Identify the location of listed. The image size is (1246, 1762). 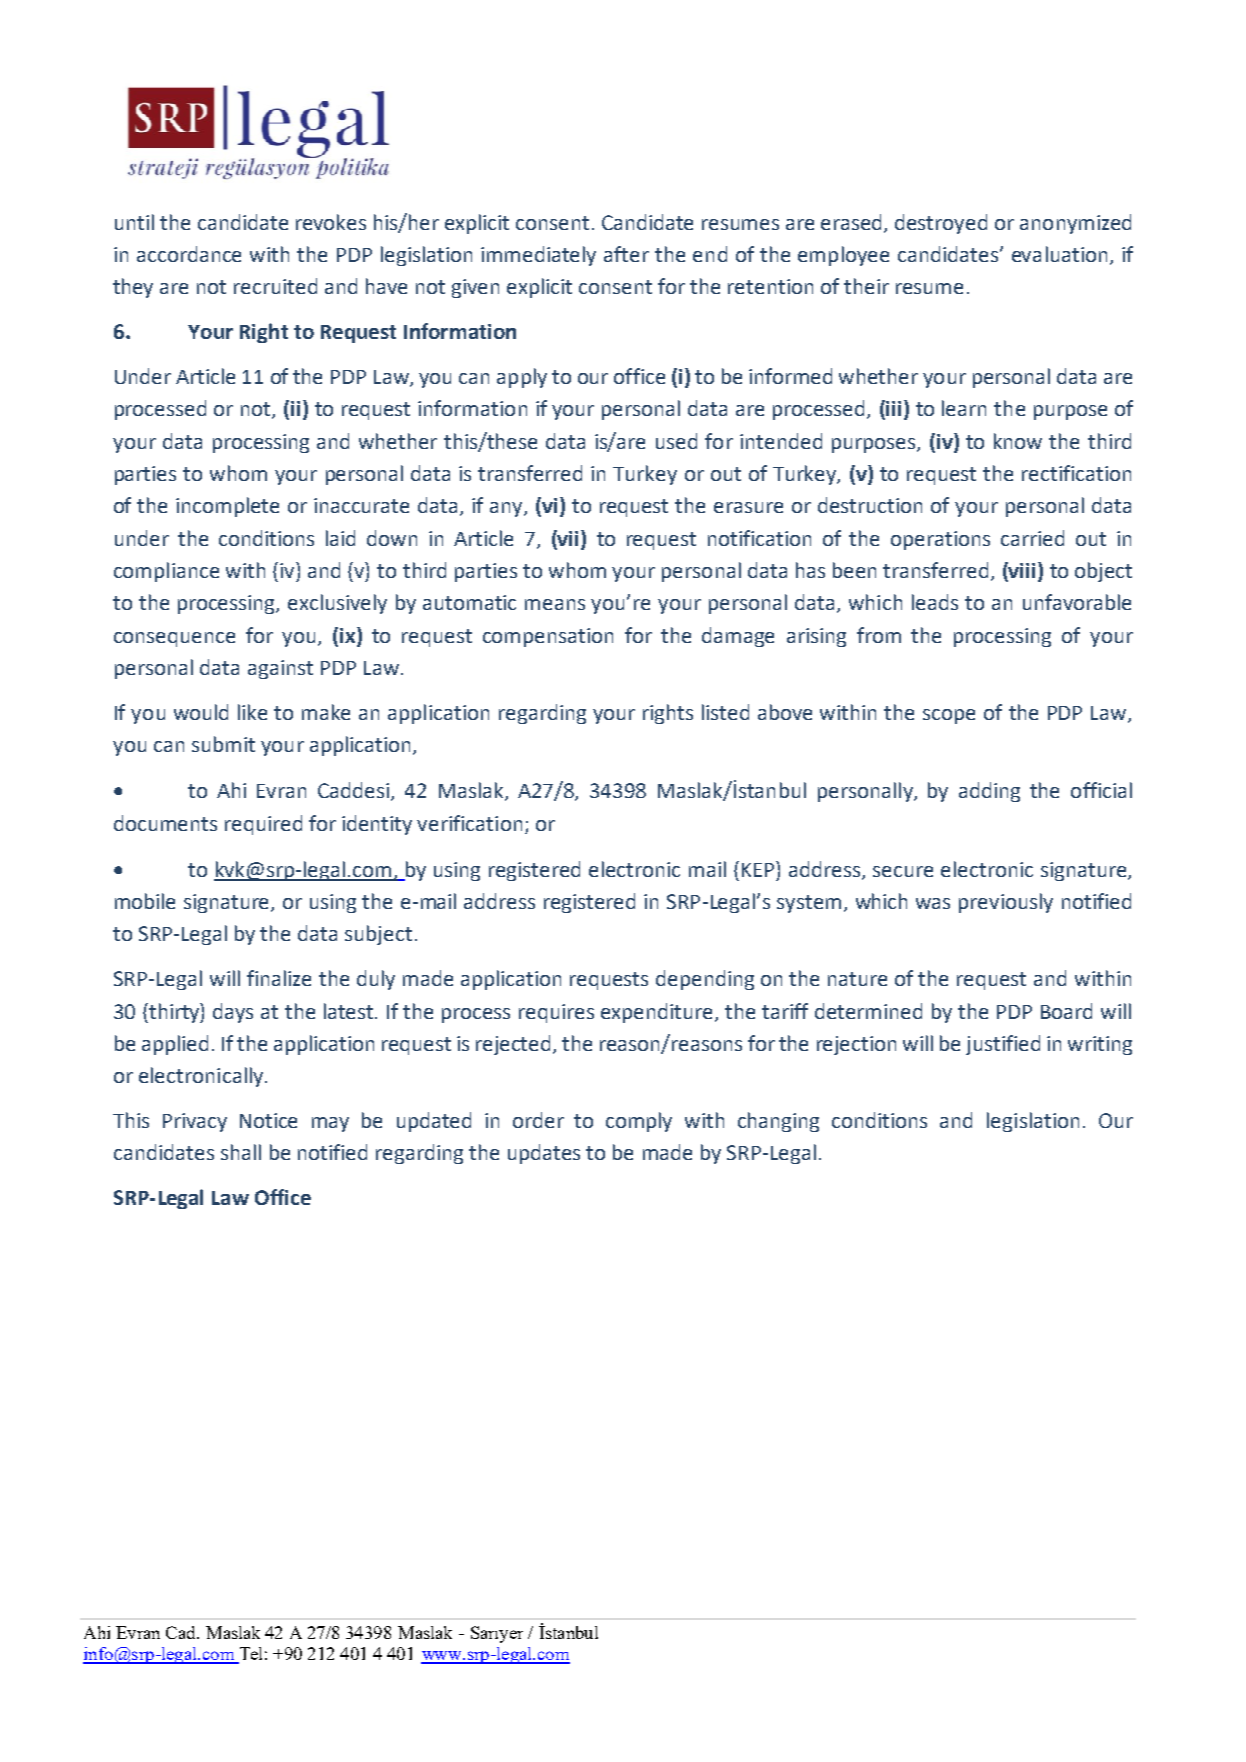
(725, 712).
